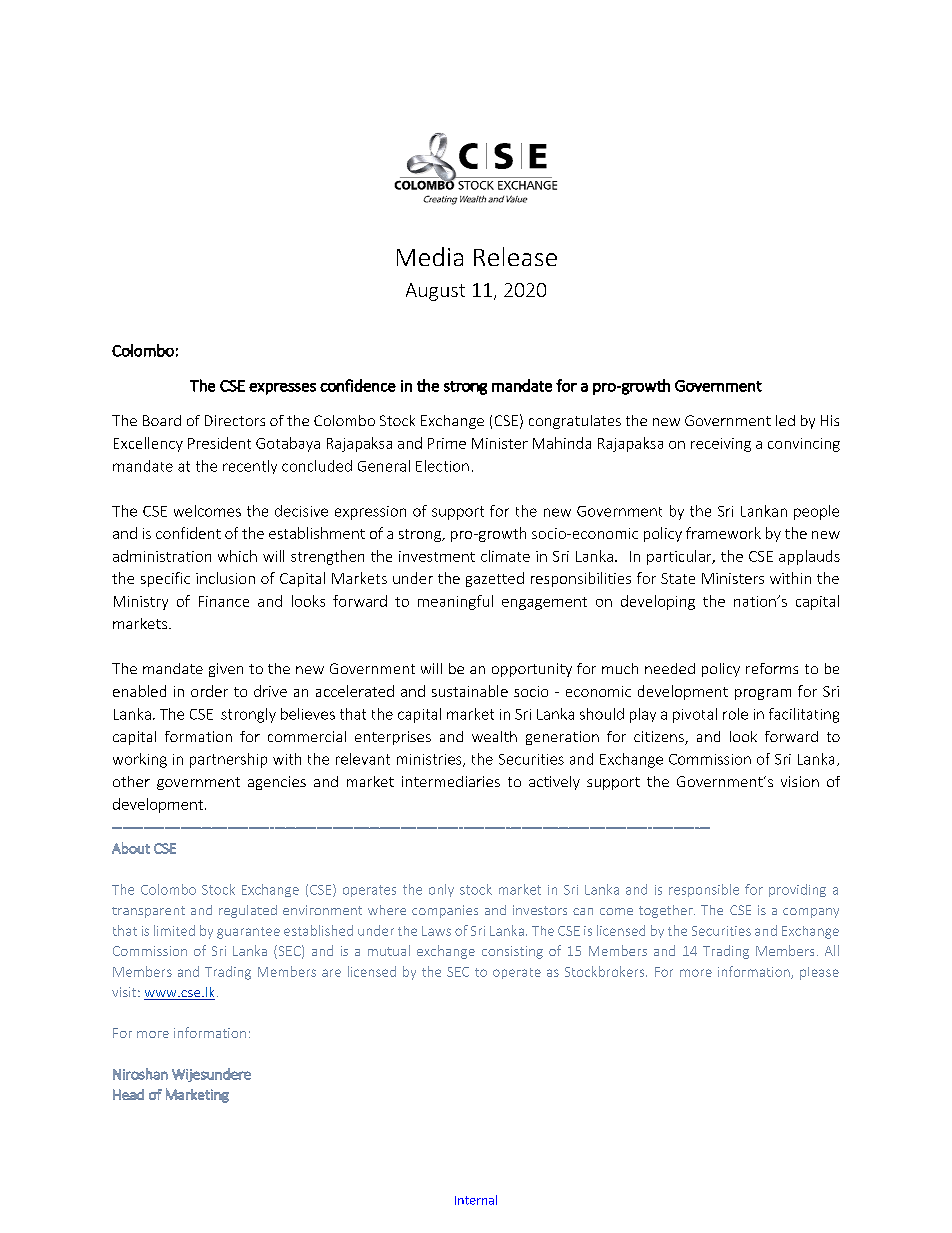  What do you see at coordinates (282, 389) in the page?
I see `expresses` at bounding box center [282, 389].
